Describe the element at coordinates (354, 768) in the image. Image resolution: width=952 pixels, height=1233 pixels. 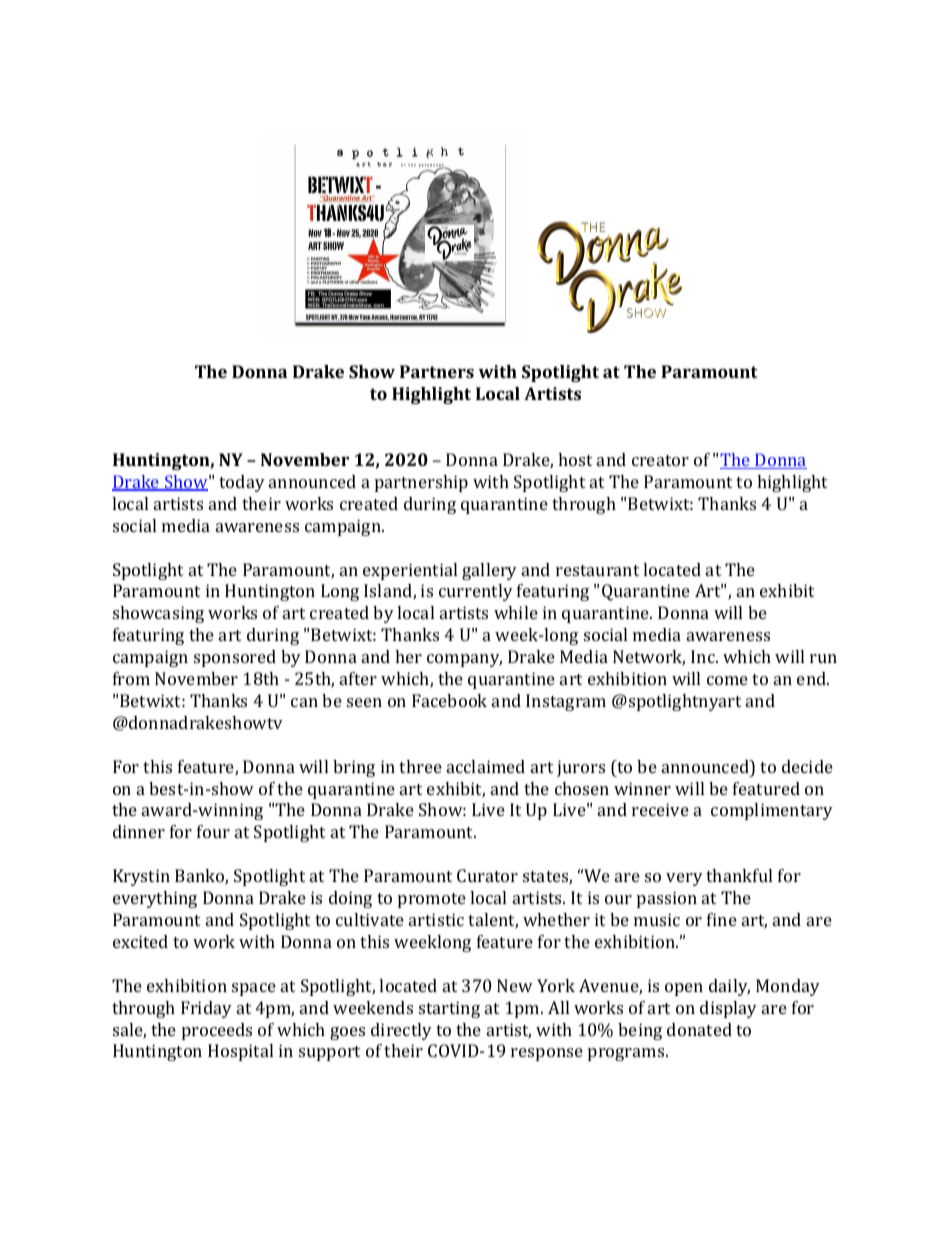
I see `bring` at that location.
